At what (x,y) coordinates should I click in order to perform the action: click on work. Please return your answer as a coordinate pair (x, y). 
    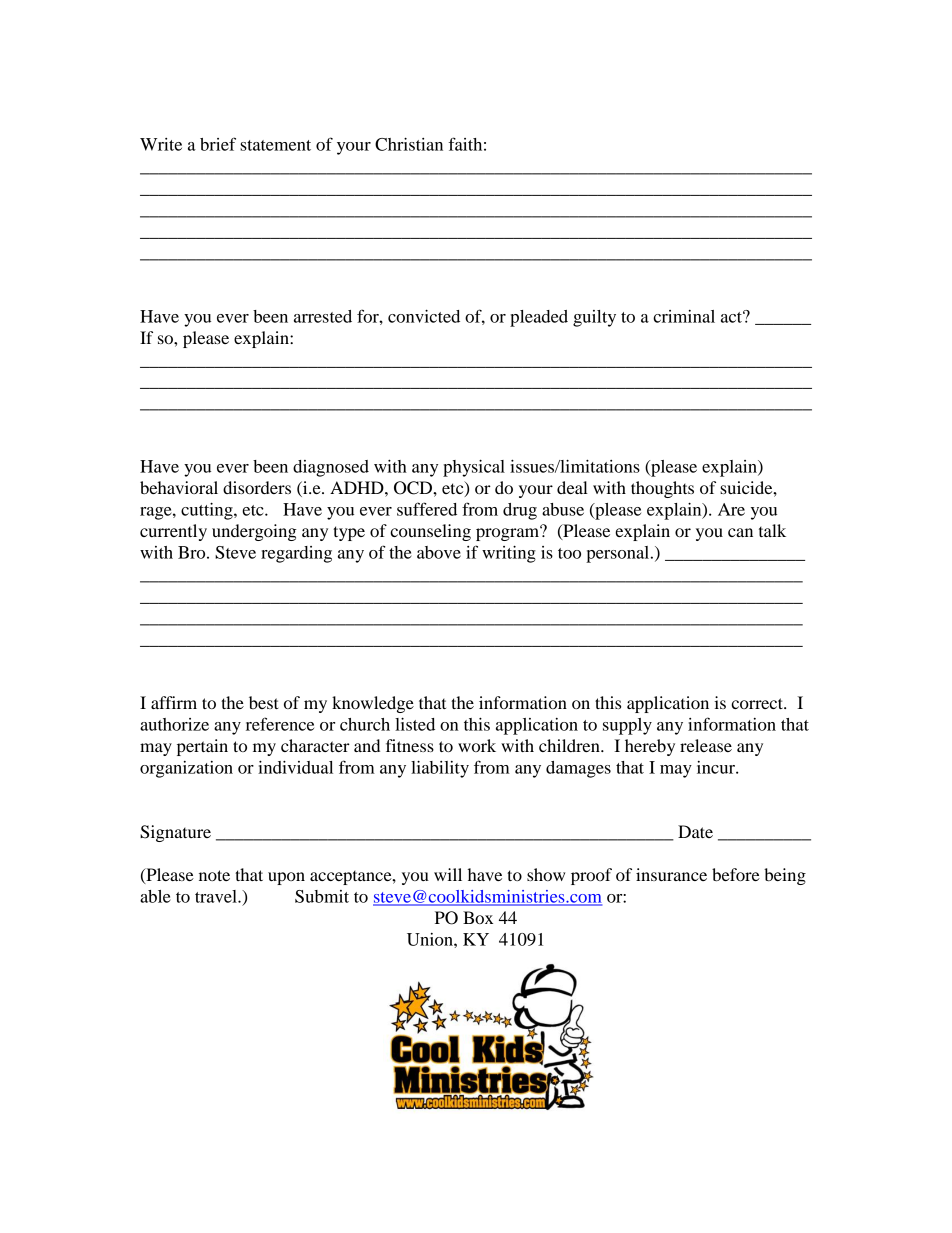
    Looking at the image, I should click on (477, 745).
